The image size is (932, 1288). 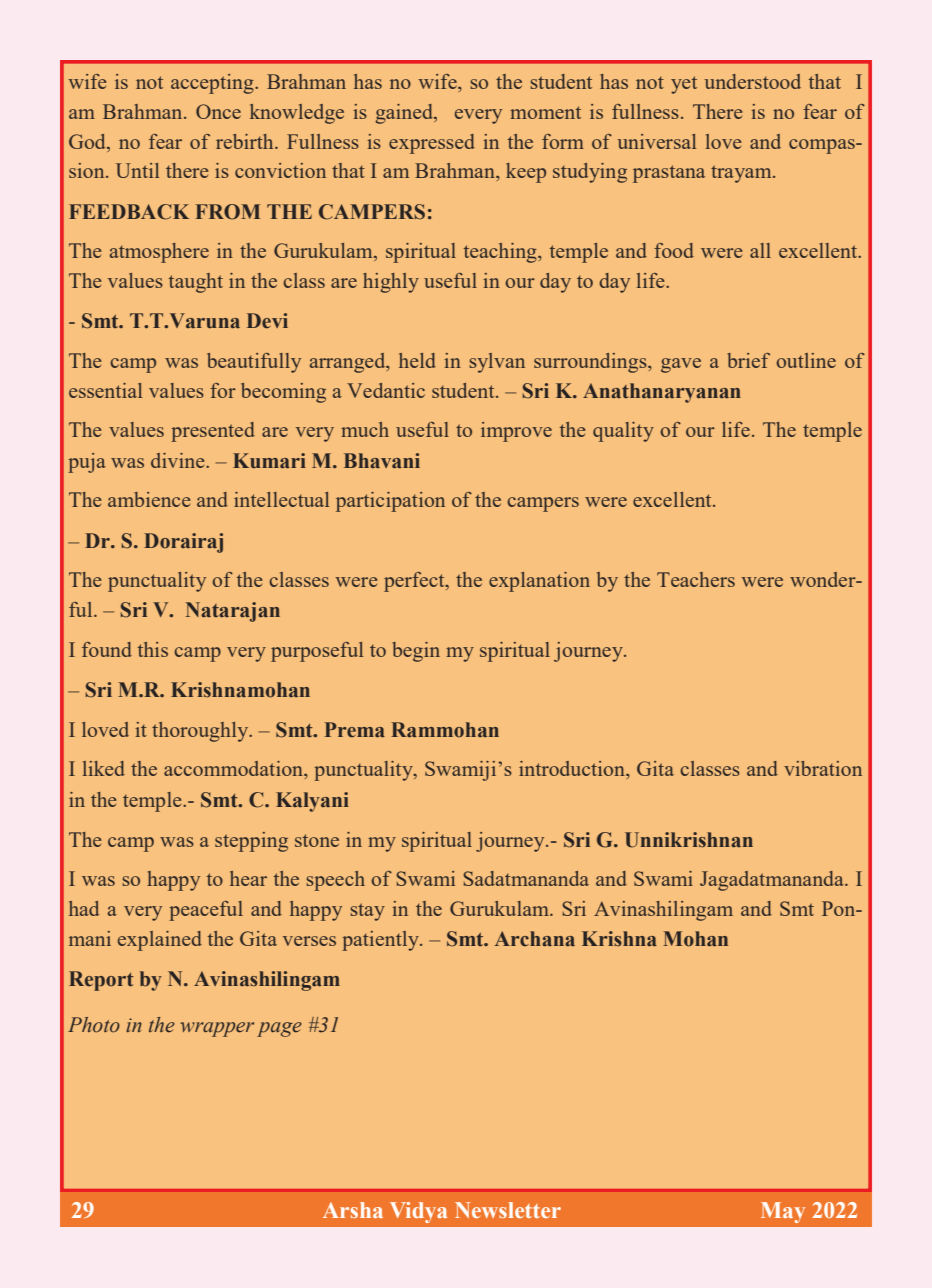 What do you see at coordinates (217, 1029) in the page?
I see `wrapper` at bounding box center [217, 1029].
